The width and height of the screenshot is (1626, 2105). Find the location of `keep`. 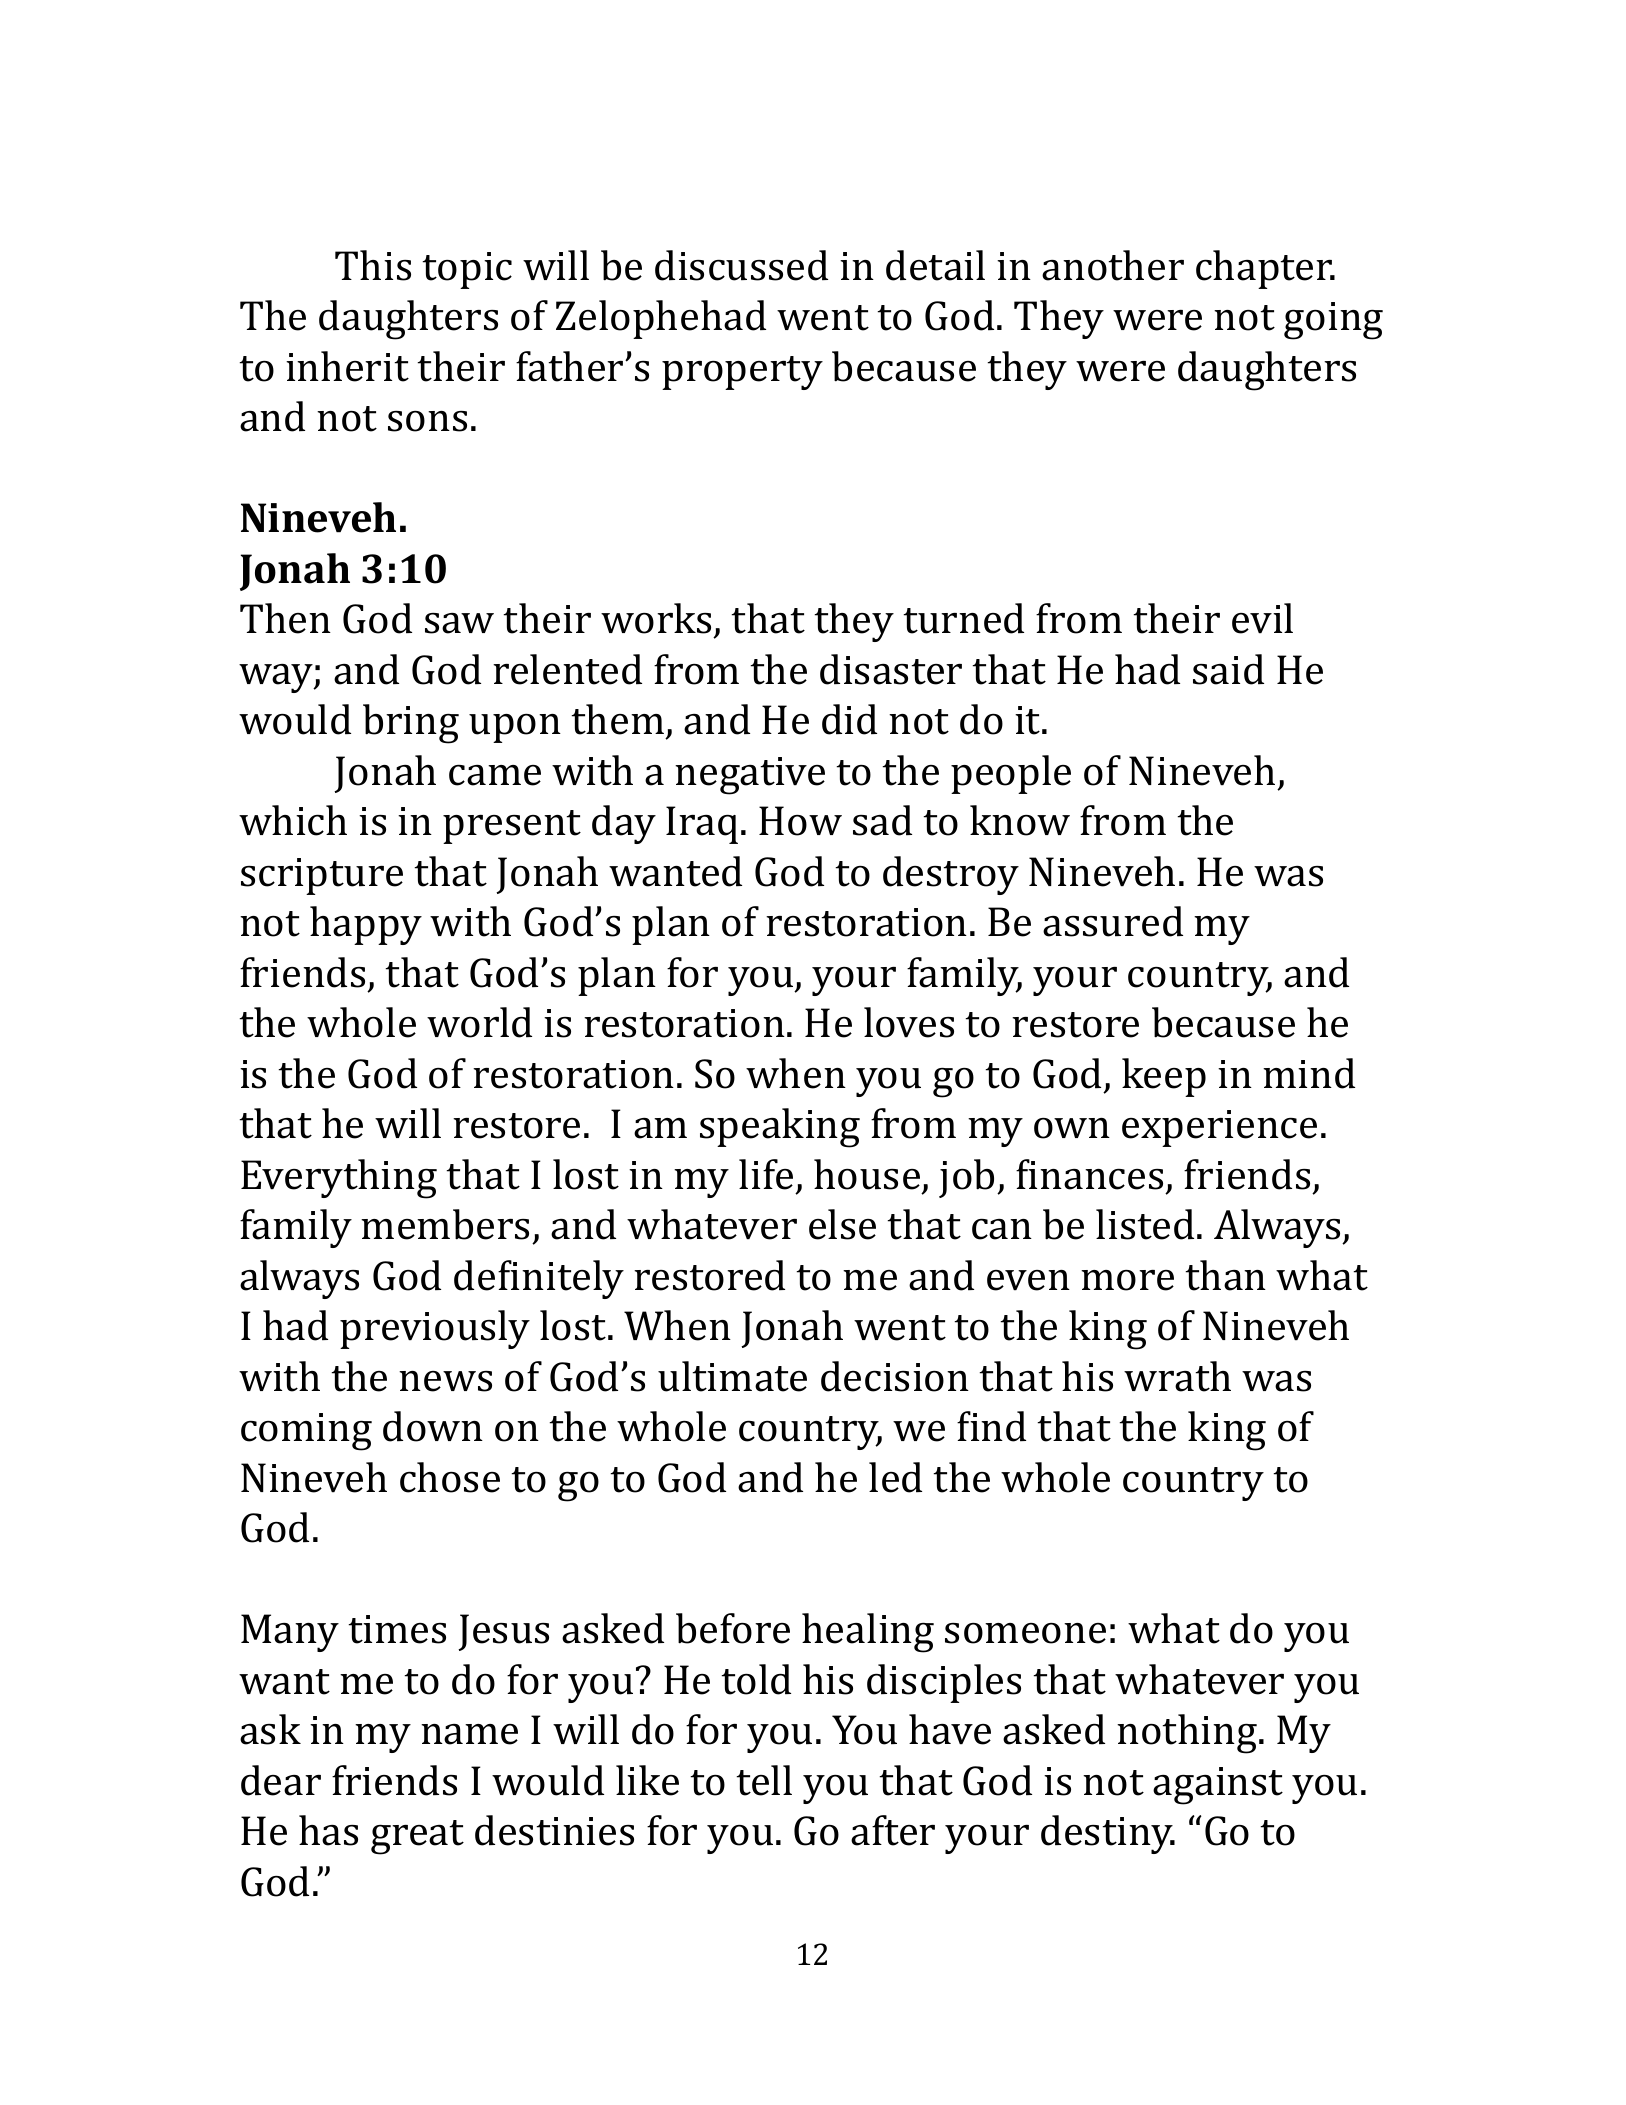

keep is located at coordinates (1164, 1077).
